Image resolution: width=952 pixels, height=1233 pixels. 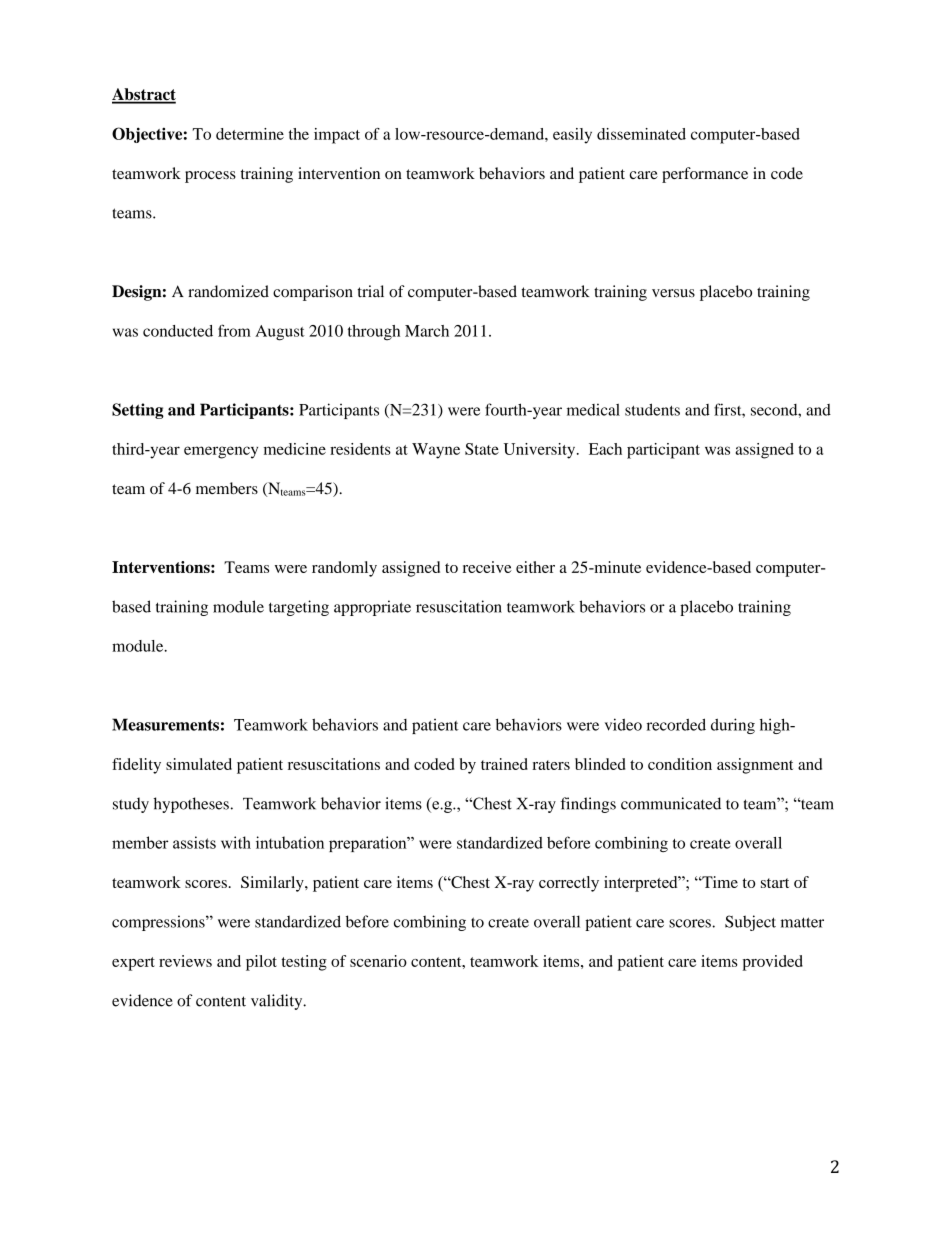 I want to click on March, so click(x=427, y=331).
